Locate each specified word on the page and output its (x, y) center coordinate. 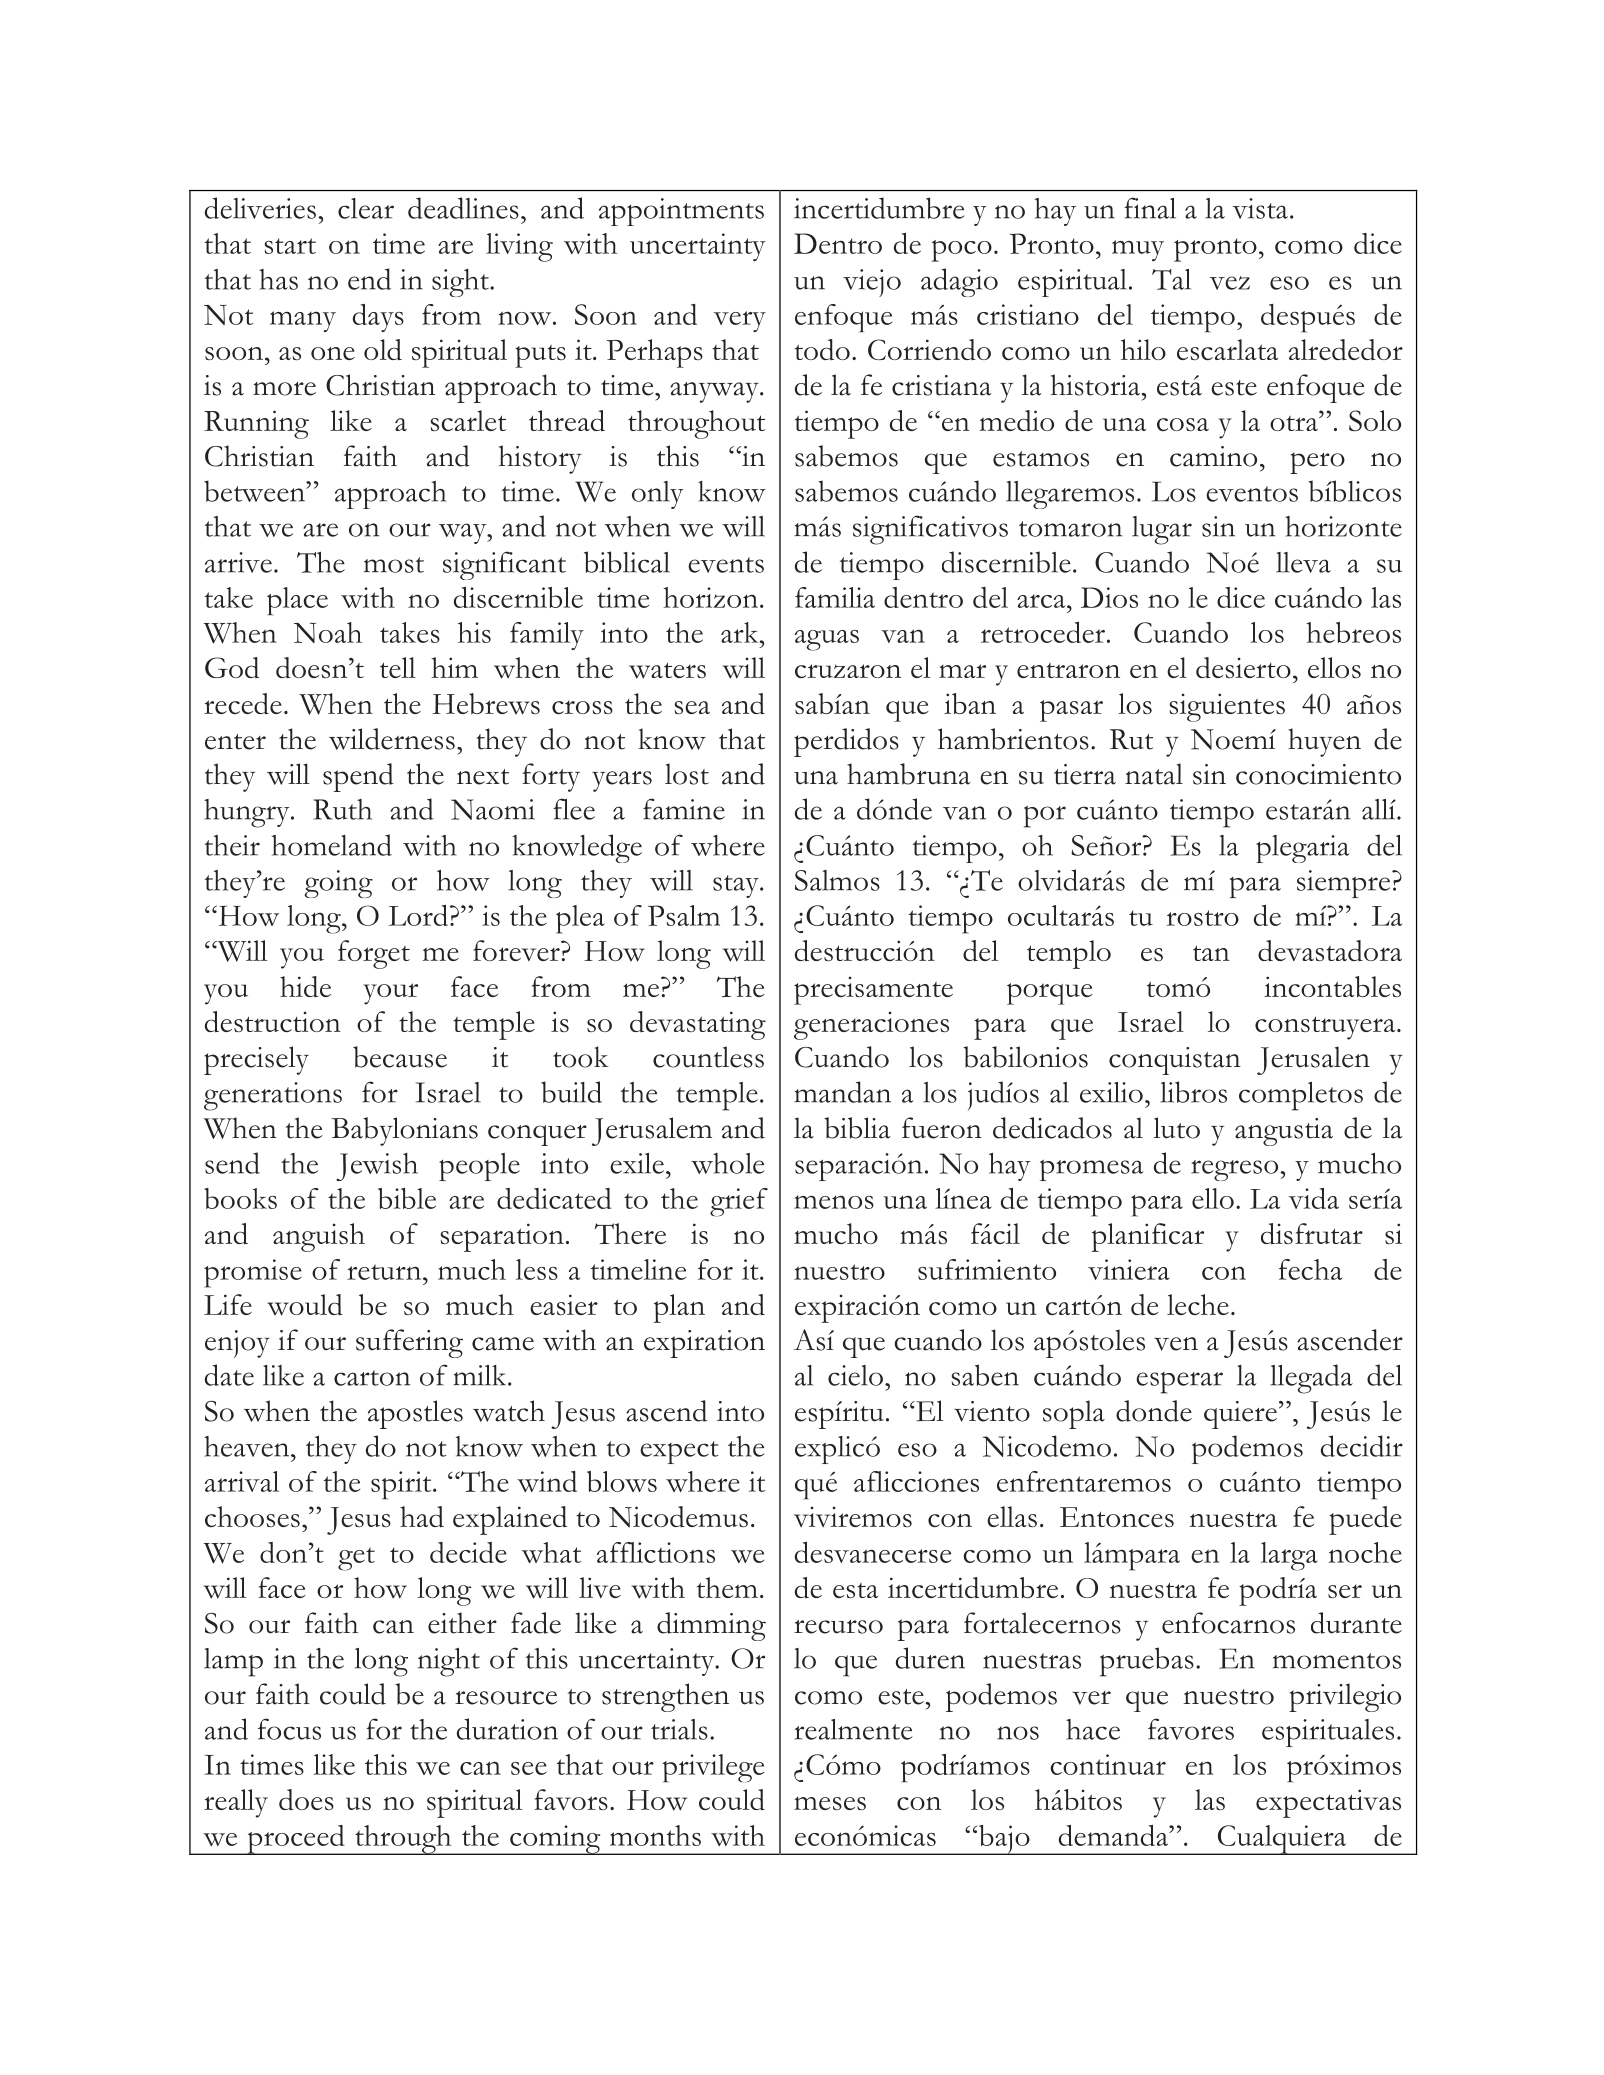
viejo (872, 283)
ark (741, 632)
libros (1193, 1092)
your (391, 994)
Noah (328, 632)
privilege (713, 1768)
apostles (415, 1414)
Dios (1109, 597)
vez (1230, 283)
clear (366, 208)
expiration (704, 1344)
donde (1154, 1411)
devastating (698, 1025)
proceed (296, 1840)
